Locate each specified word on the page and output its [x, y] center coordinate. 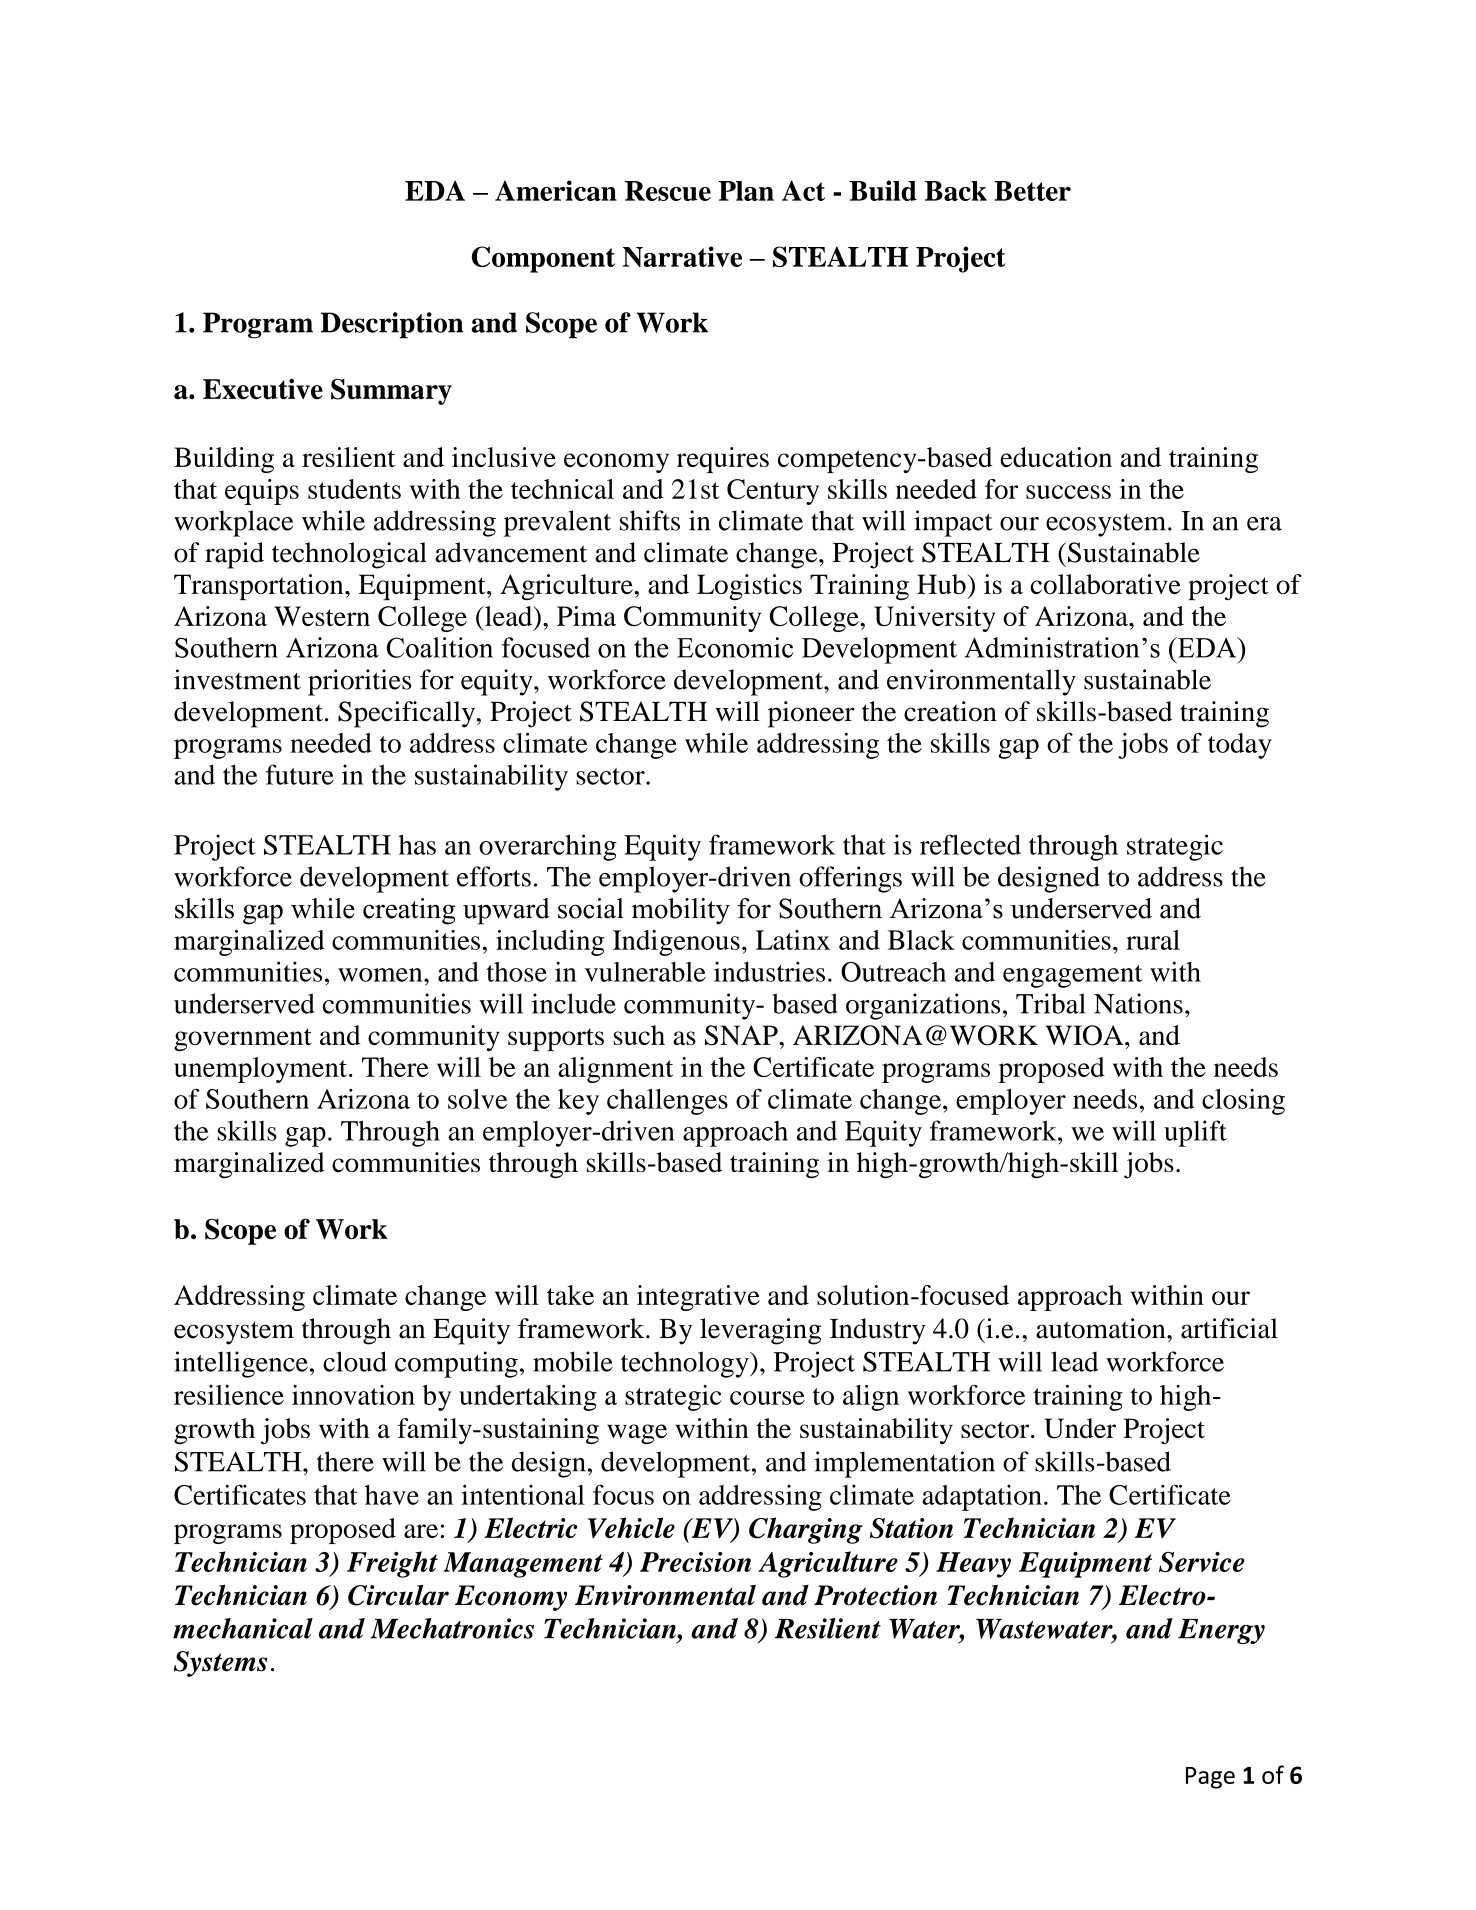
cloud [355, 1361]
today [1240, 746]
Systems [220, 1664]
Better [1032, 191]
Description [392, 325]
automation [1102, 1328]
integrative [698, 1298]
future [300, 774]
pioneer [811, 714]
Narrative [682, 256]
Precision [695, 1562]
